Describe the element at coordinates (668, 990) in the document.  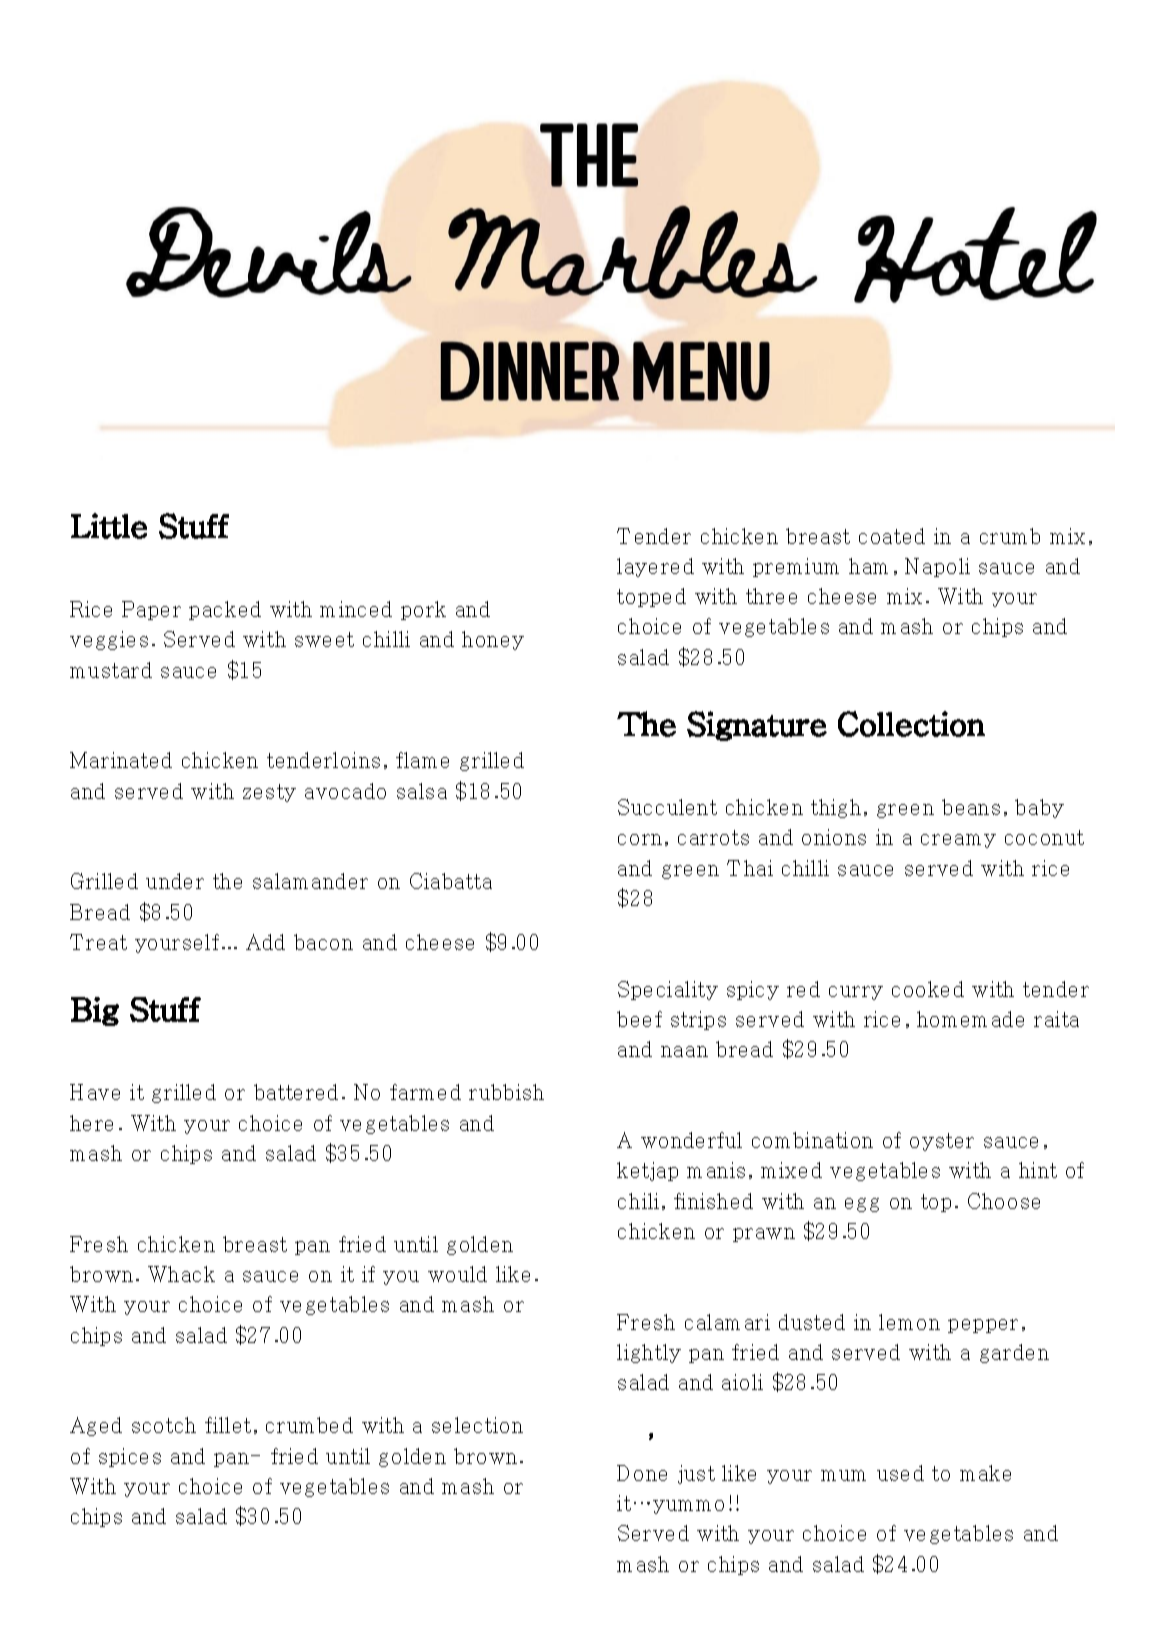
I see `Speciality` at that location.
